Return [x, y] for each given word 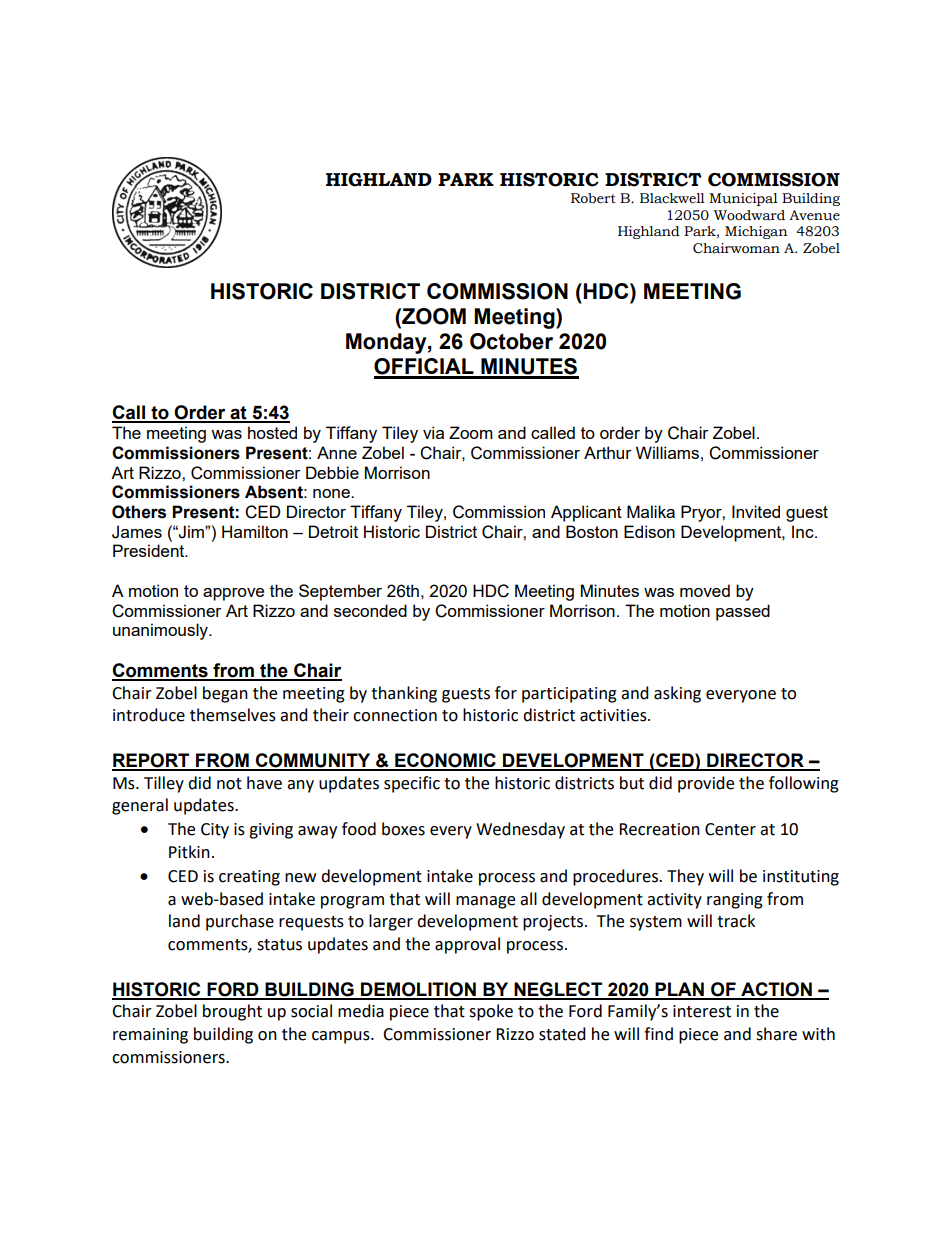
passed [743, 612]
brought [232, 1012]
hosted [272, 432]
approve [233, 594]
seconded [370, 610]
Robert [593, 198]
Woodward [749, 215]
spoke [491, 1012]
